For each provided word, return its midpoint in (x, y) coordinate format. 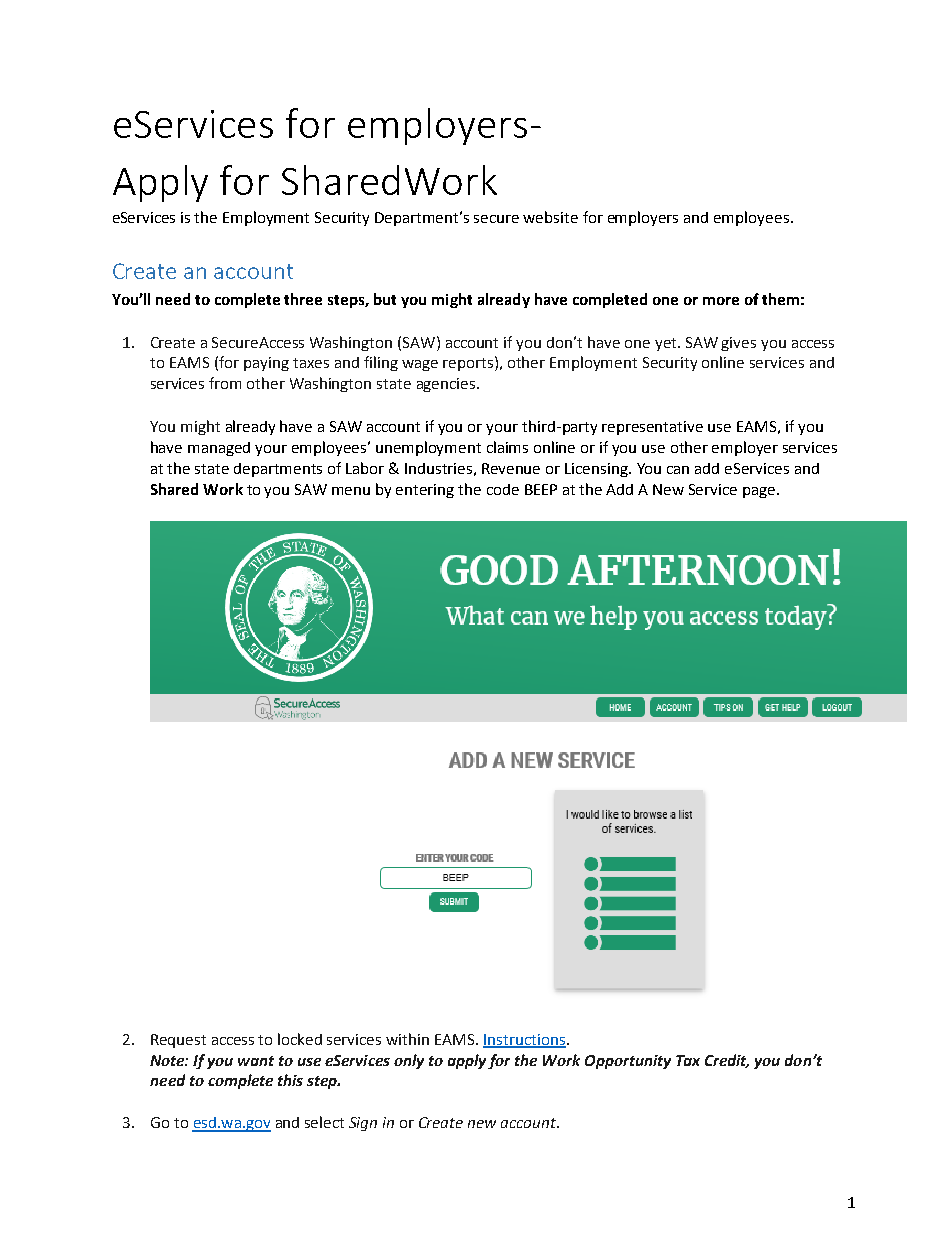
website (550, 217)
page (759, 492)
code (503, 489)
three (303, 299)
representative (652, 428)
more (721, 301)
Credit (727, 1061)
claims (507, 447)
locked (300, 1039)
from (225, 383)
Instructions (524, 1040)
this (290, 1080)
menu (351, 491)
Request (178, 1041)
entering (425, 491)
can (678, 470)
